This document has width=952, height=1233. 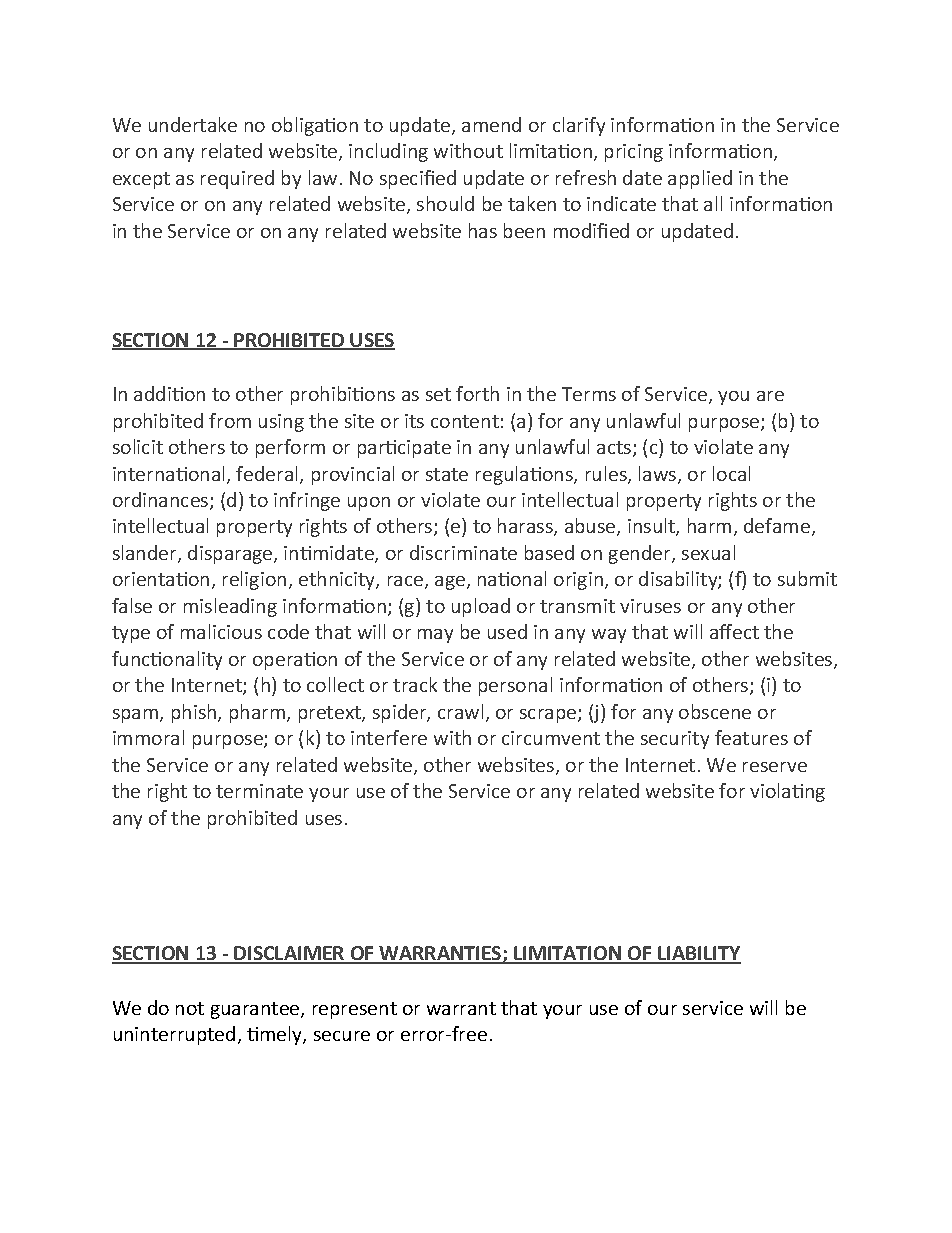 I want to click on applied, so click(x=700, y=179).
